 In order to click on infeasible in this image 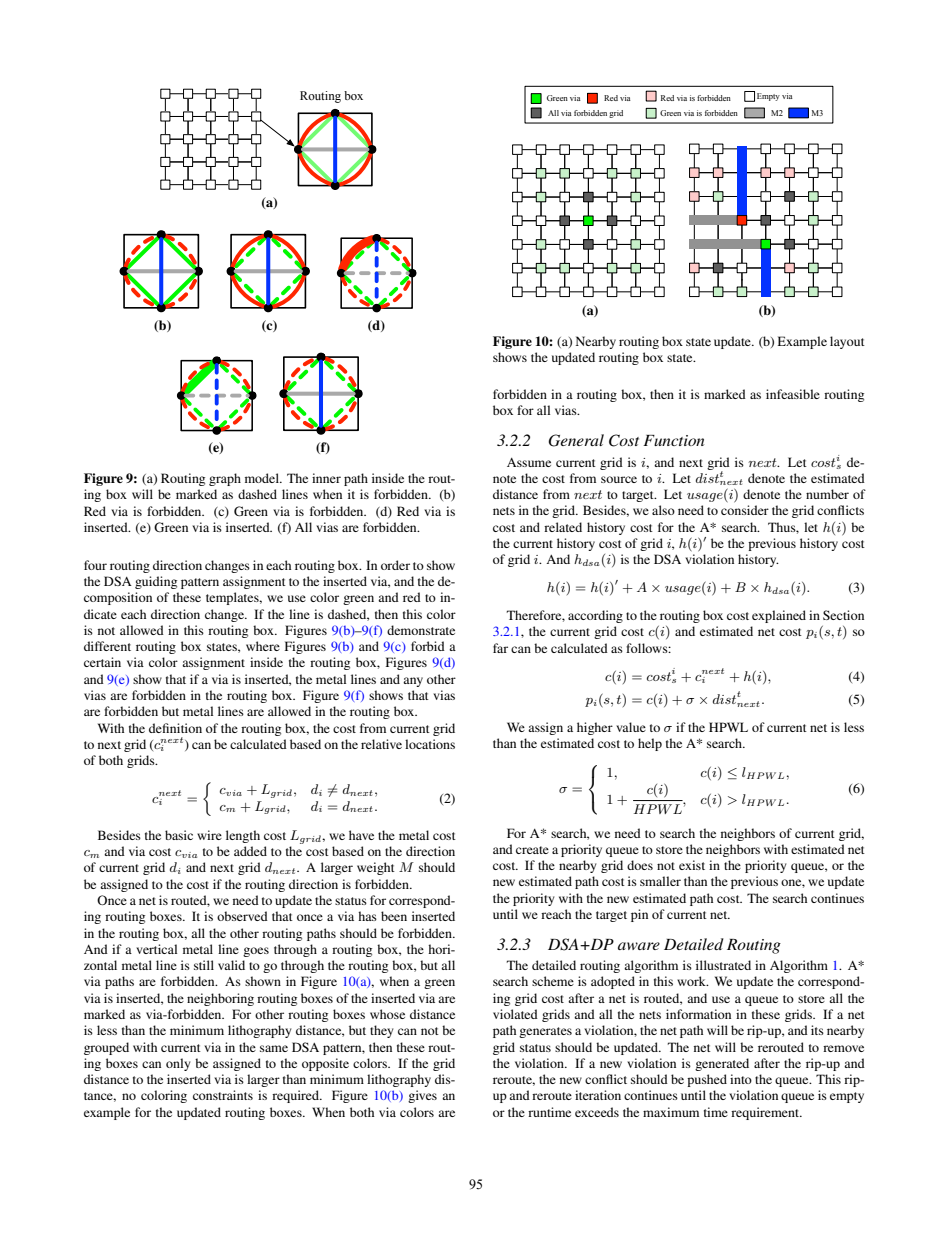, I will do `click(793, 394)`.
